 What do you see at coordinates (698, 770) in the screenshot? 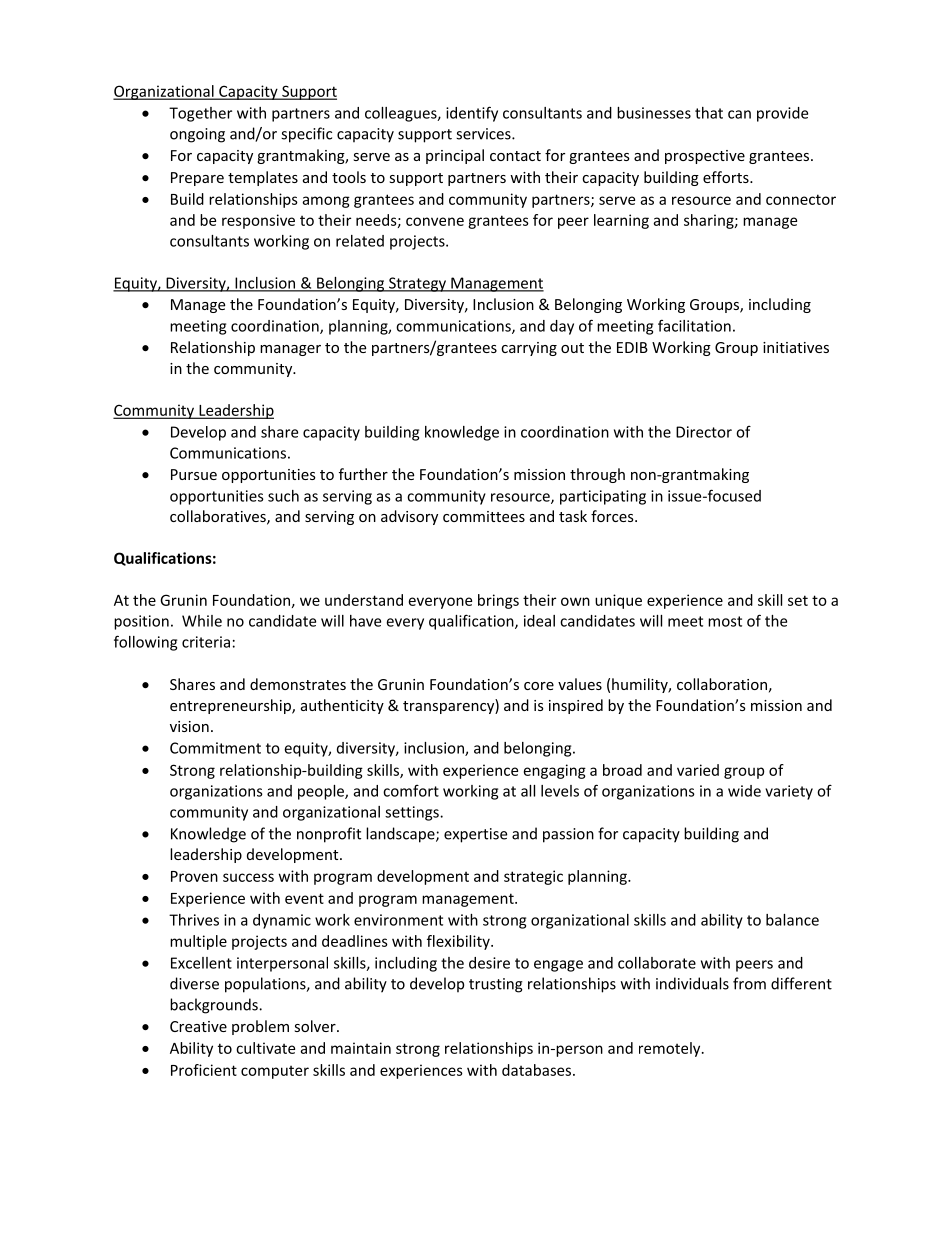
I see `varied` at bounding box center [698, 770].
